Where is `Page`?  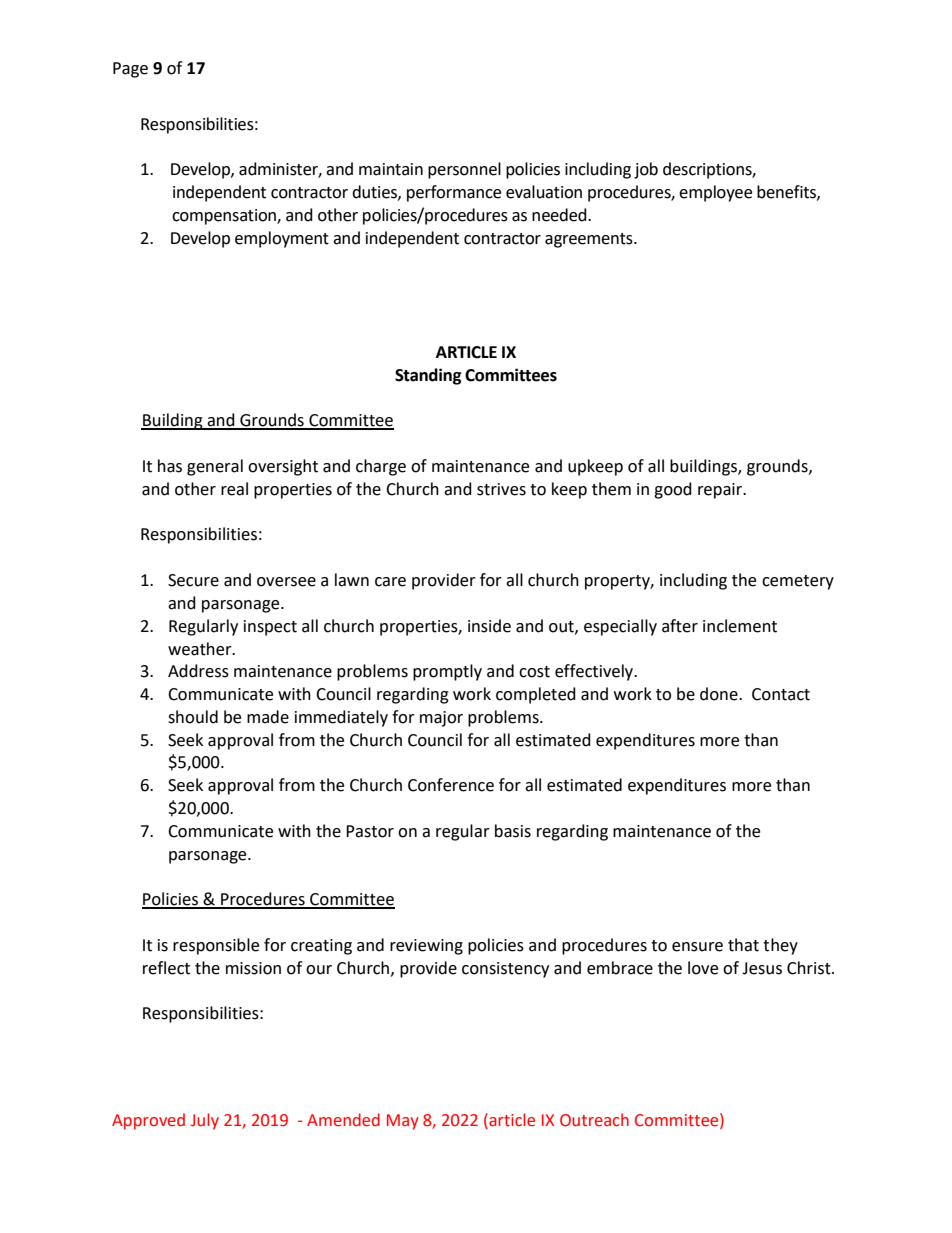 Page is located at coordinates (130, 70).
